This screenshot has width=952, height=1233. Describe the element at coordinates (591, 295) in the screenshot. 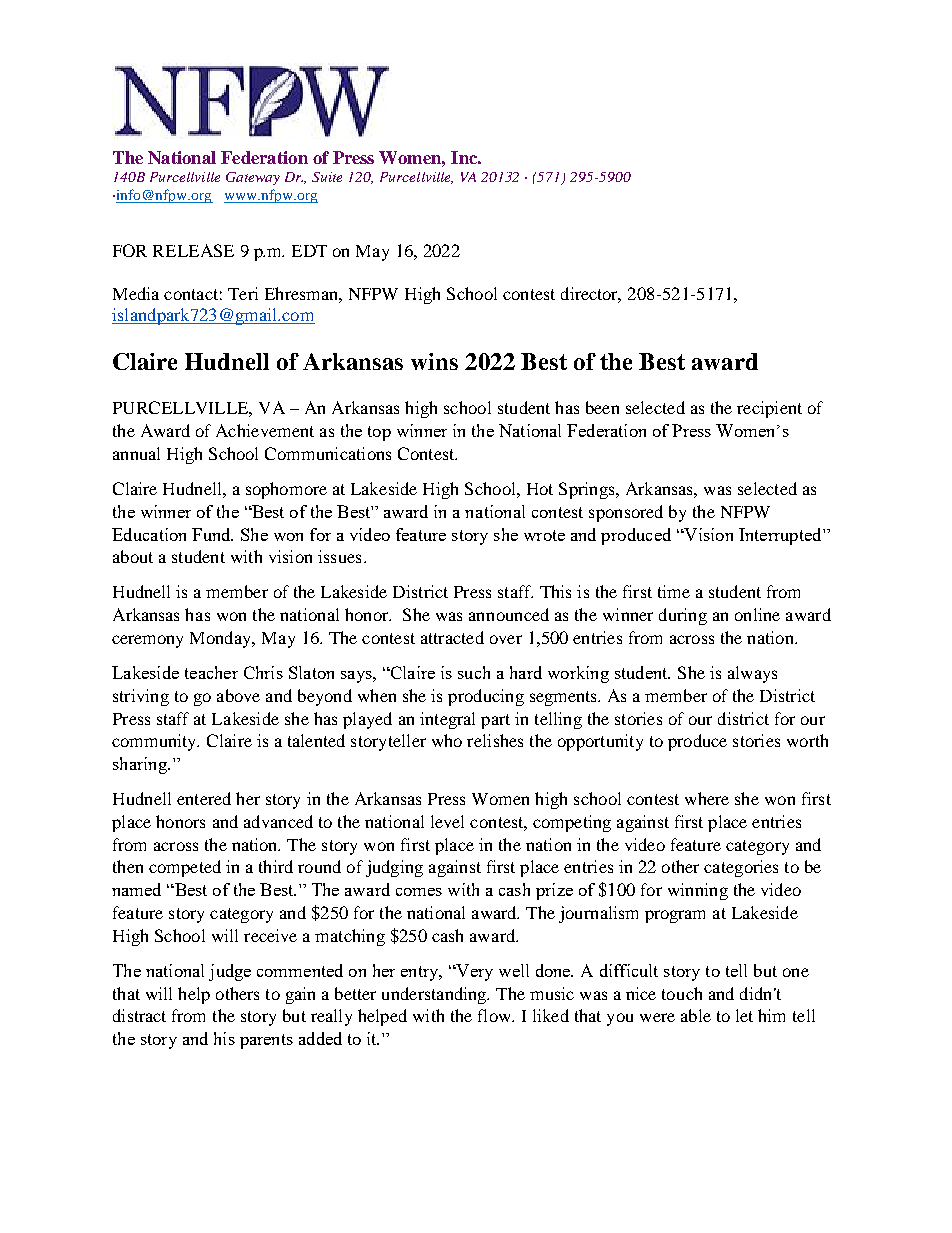

I see `director` at that location.
